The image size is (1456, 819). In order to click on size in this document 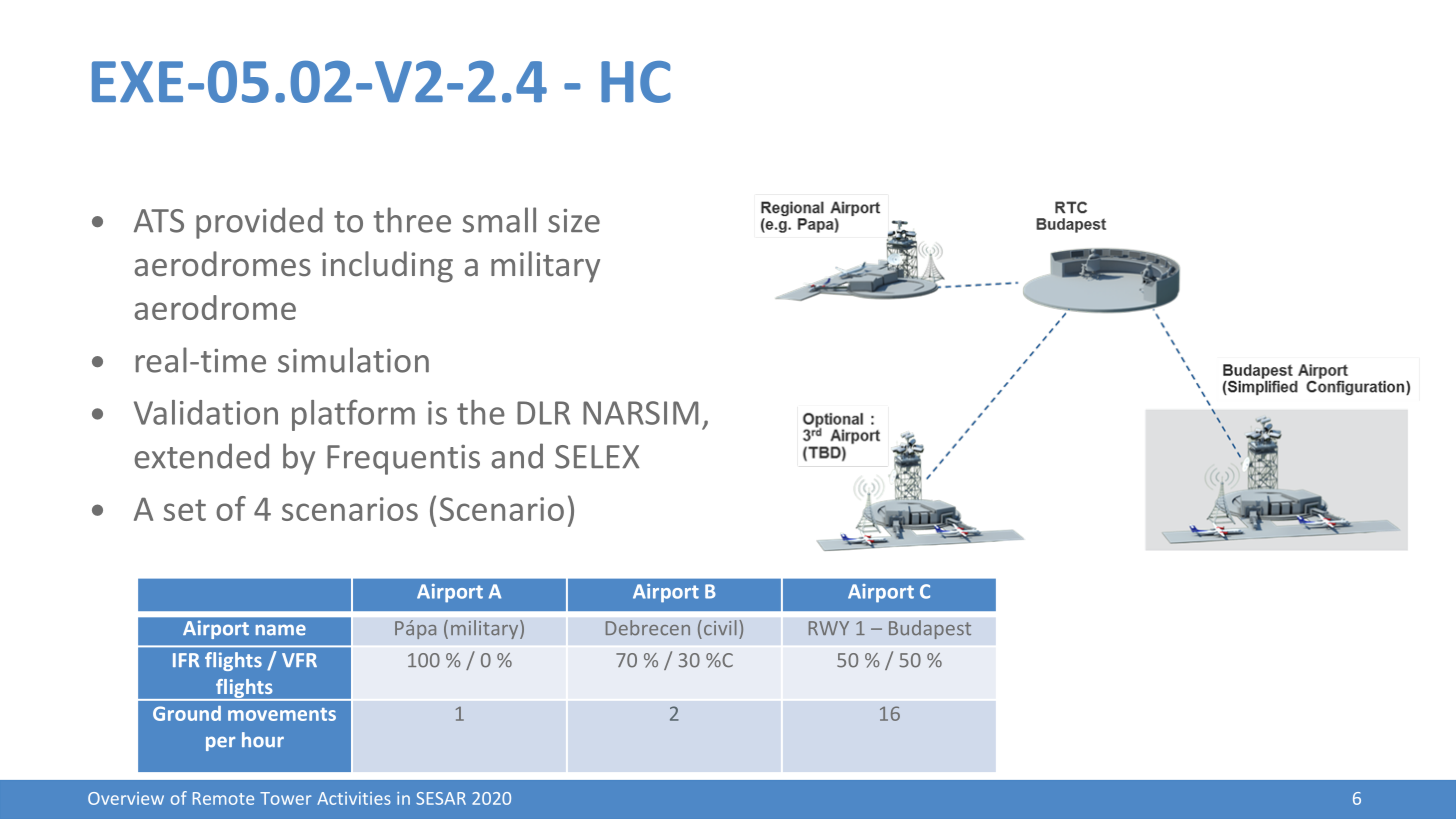, I will do `click(574, 221)`.
